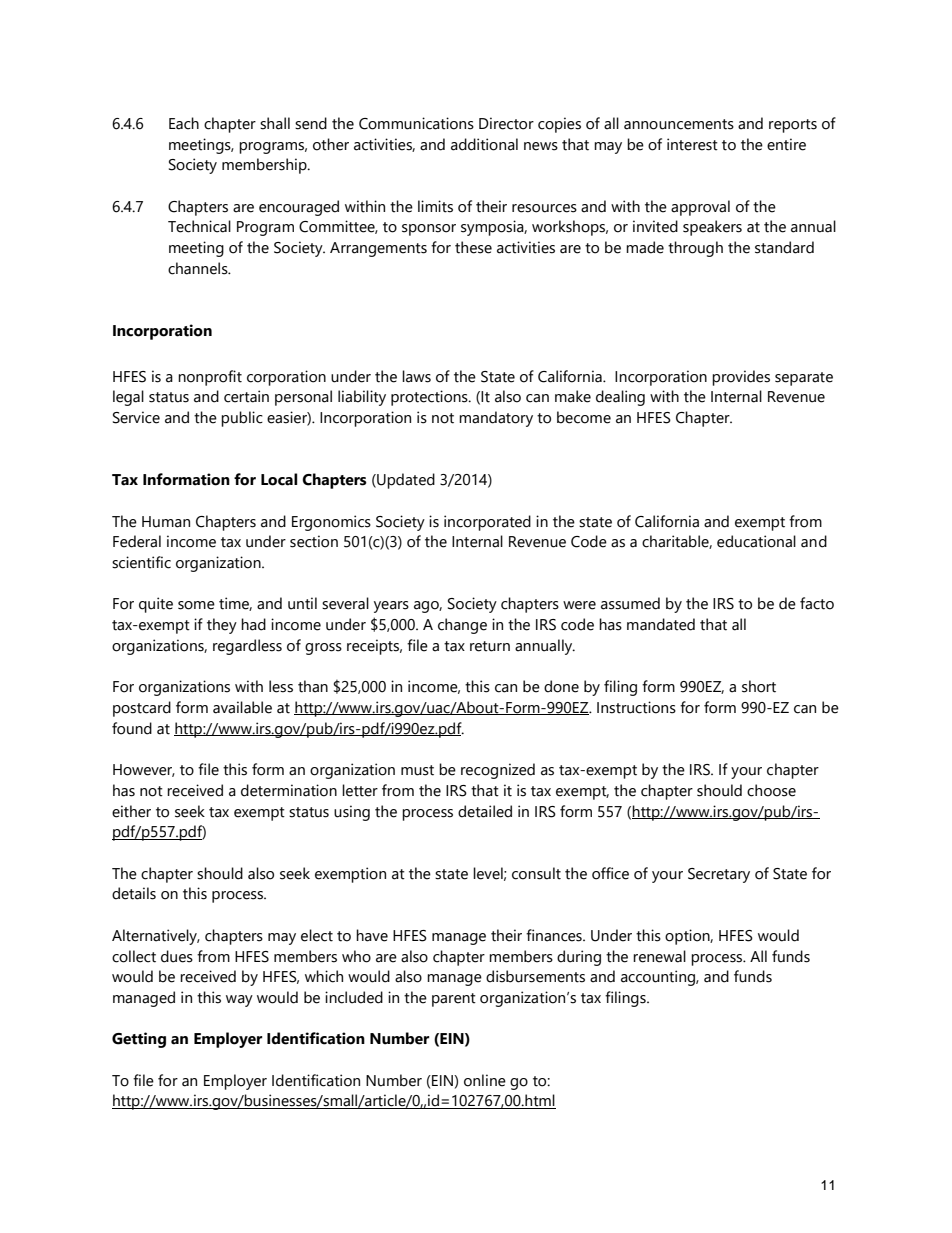 This screenshot has width=952, height=1233. Describe the element at coordinates (462, 626) in the screenshot. I see `change` at that location.
